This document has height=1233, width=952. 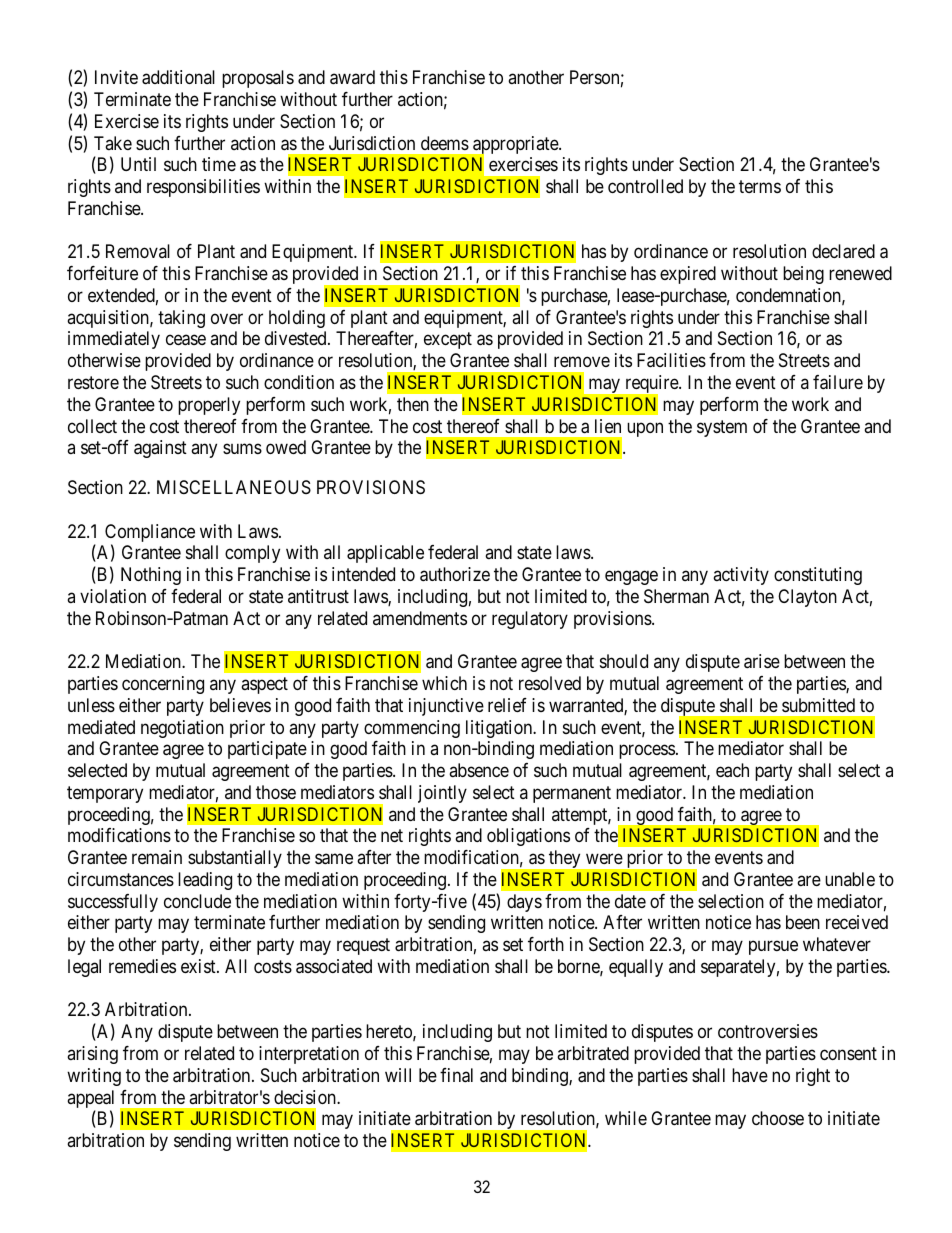 I want to click on each, so click(x=732, y=770).
